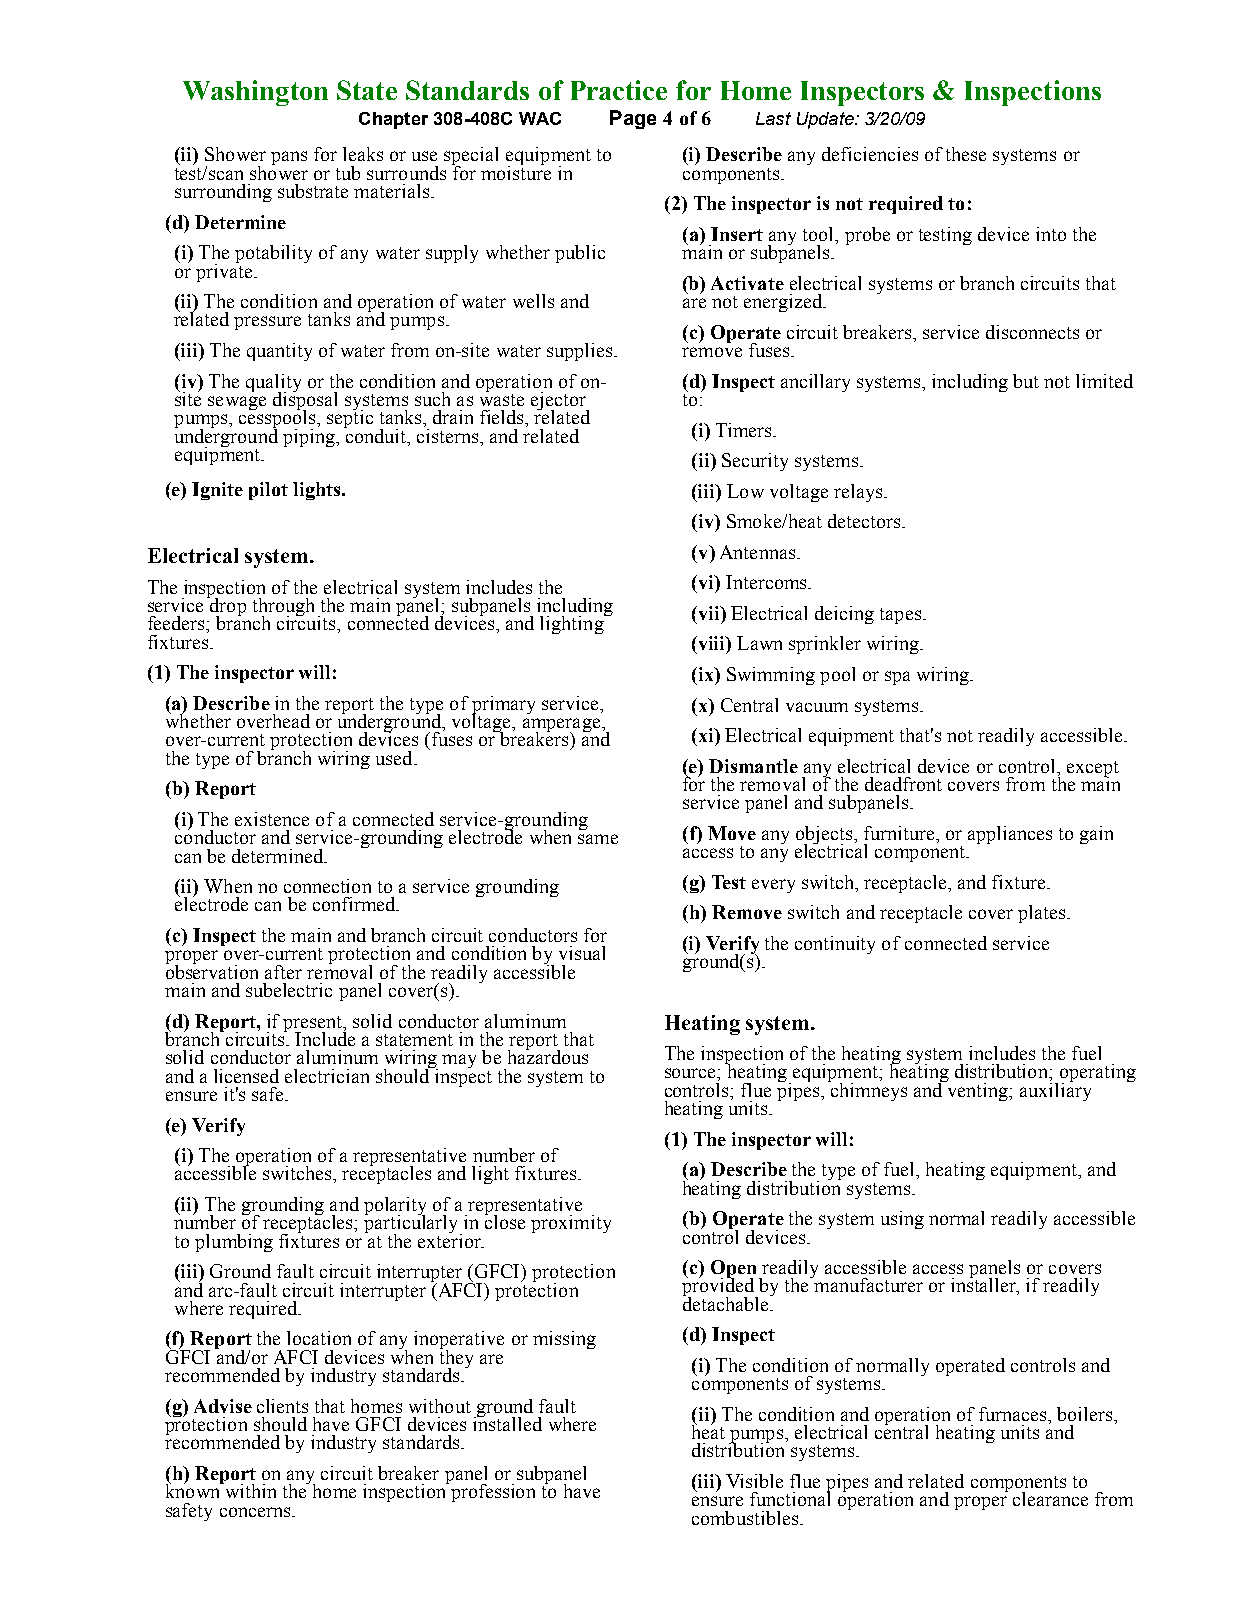  I want to click on Visible, so click(754, 1481).
